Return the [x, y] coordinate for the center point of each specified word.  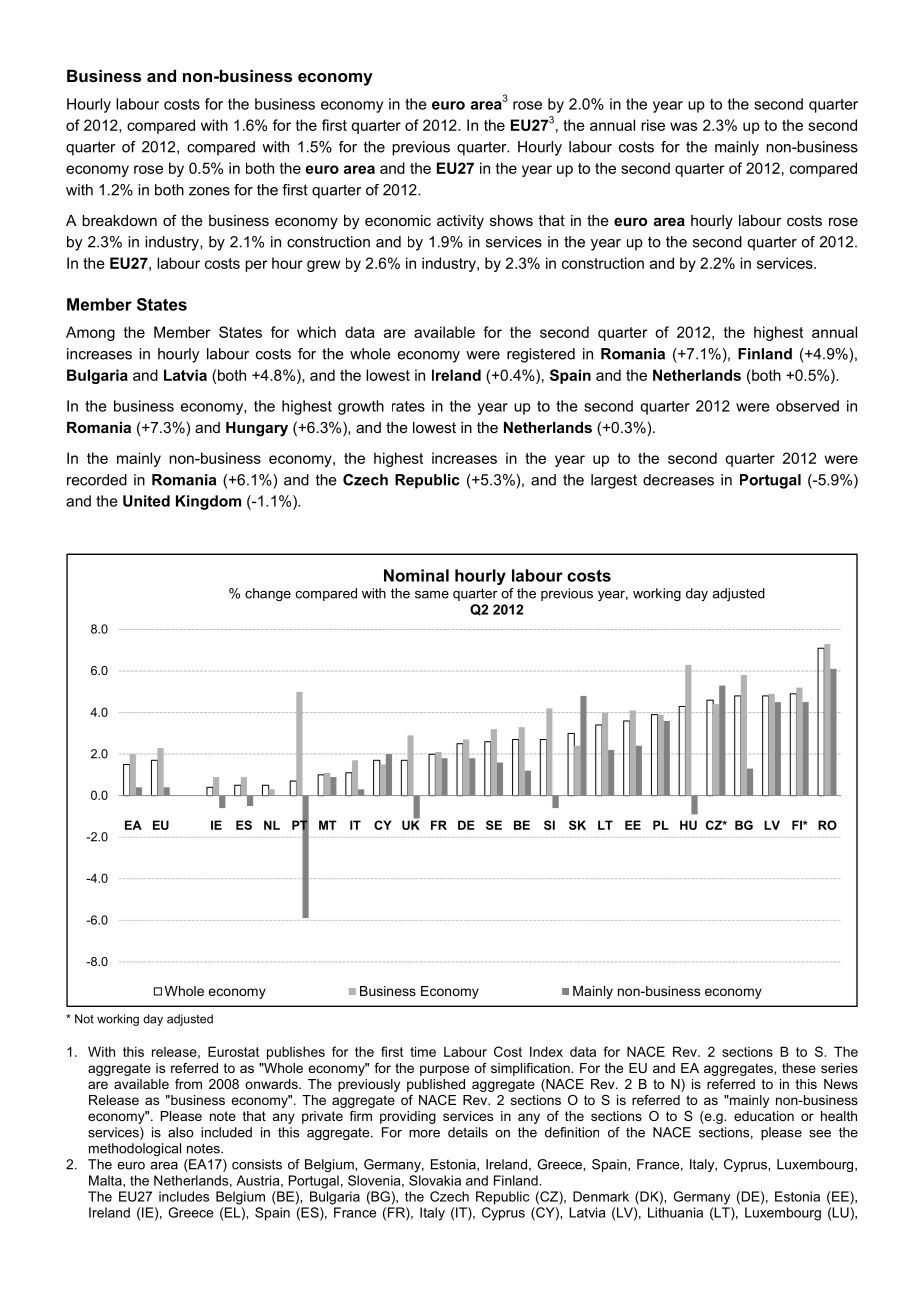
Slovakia [435, 1180]
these [799, 1068]
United [146, 501]
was [683, 126]
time [423, 1051]
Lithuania [675, 1212]
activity [460, 222]
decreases [678, 480]
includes [184, 1196]
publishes [296, 1053]
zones [209, 191]
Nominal [416, 575]
